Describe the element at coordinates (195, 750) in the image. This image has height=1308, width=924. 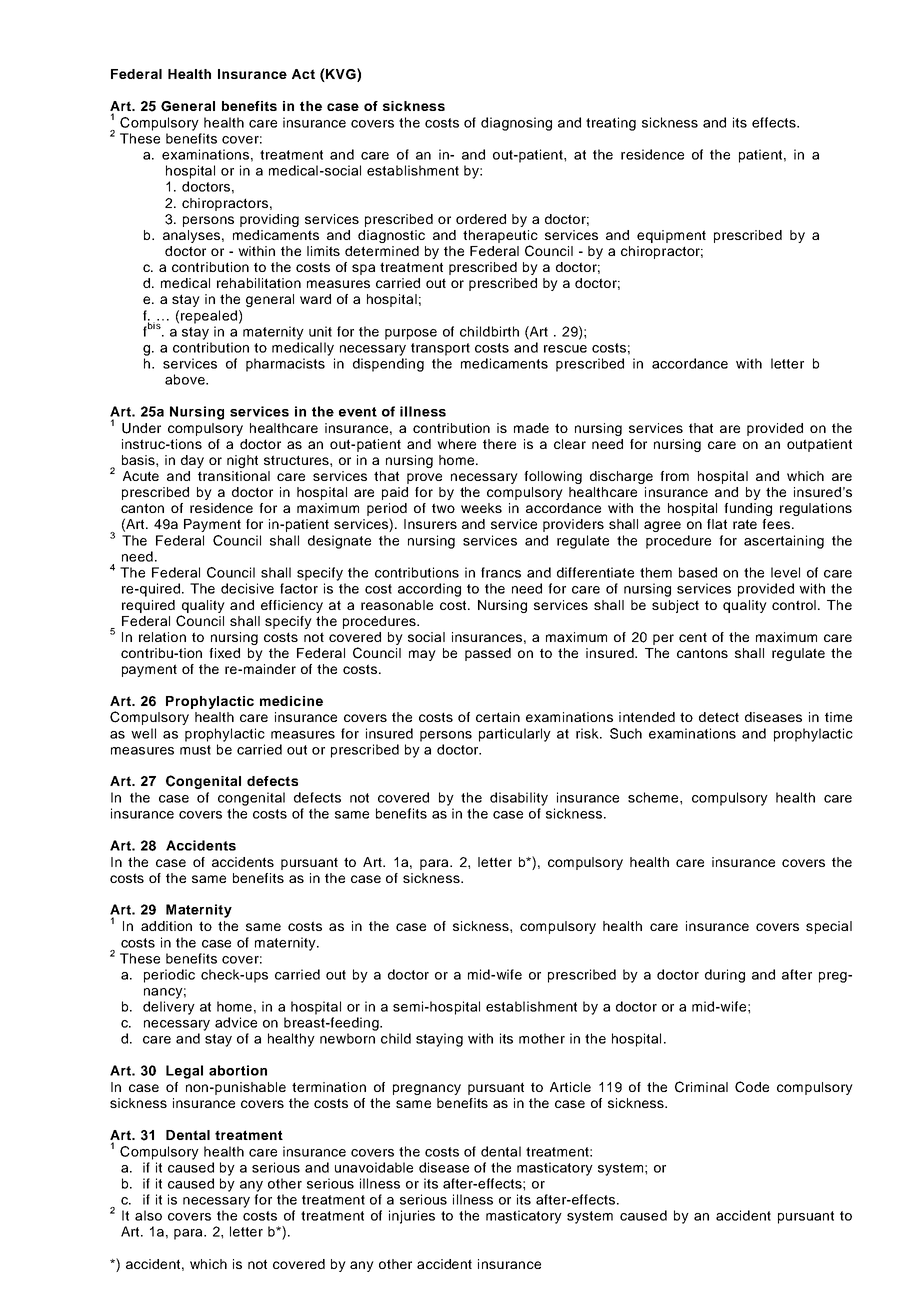
I see `must` at that location.
